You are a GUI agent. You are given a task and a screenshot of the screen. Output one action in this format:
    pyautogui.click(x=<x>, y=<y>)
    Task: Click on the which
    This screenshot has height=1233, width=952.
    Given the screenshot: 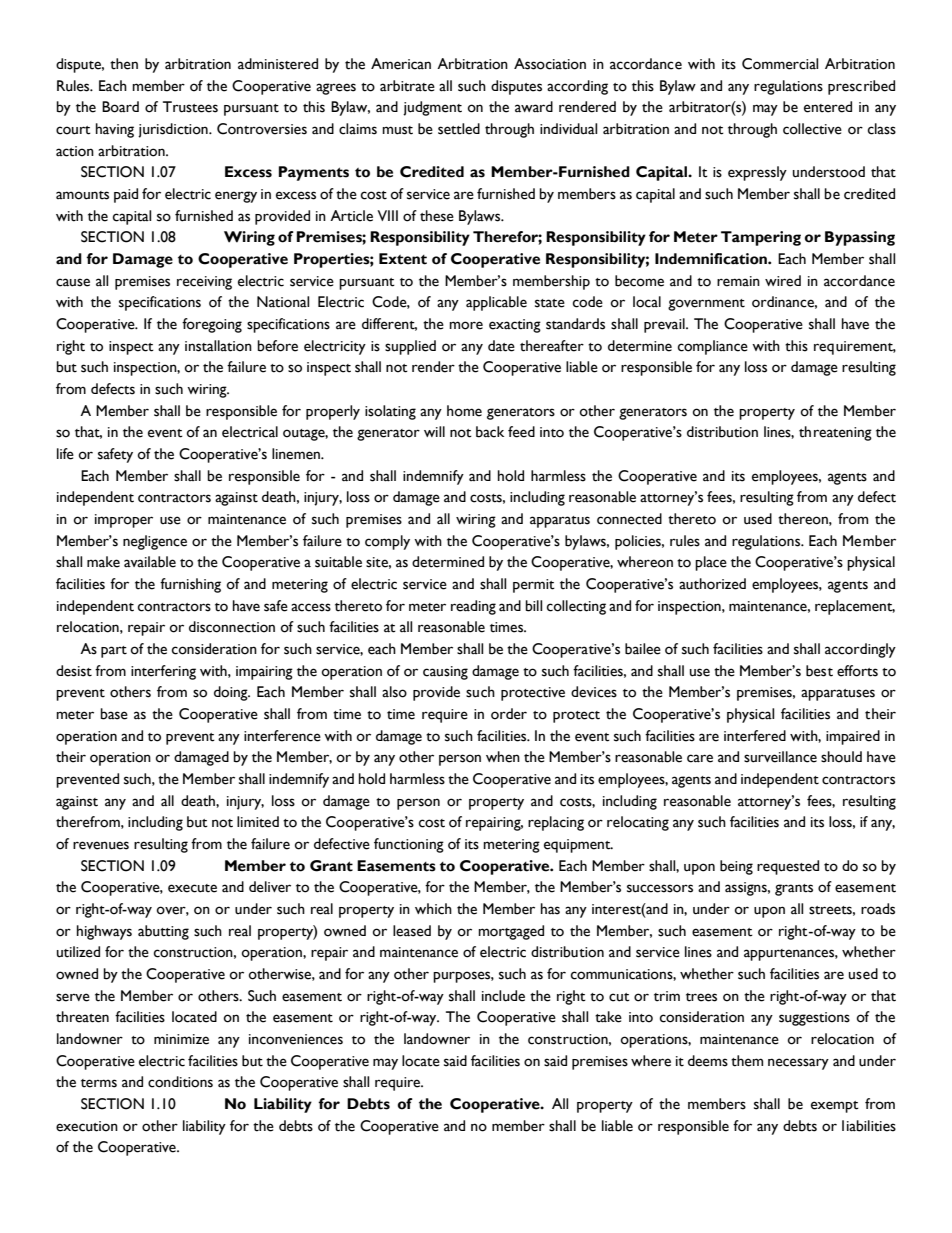 What is the action you would take?
    pyautogui.click(x=433, y=909)
